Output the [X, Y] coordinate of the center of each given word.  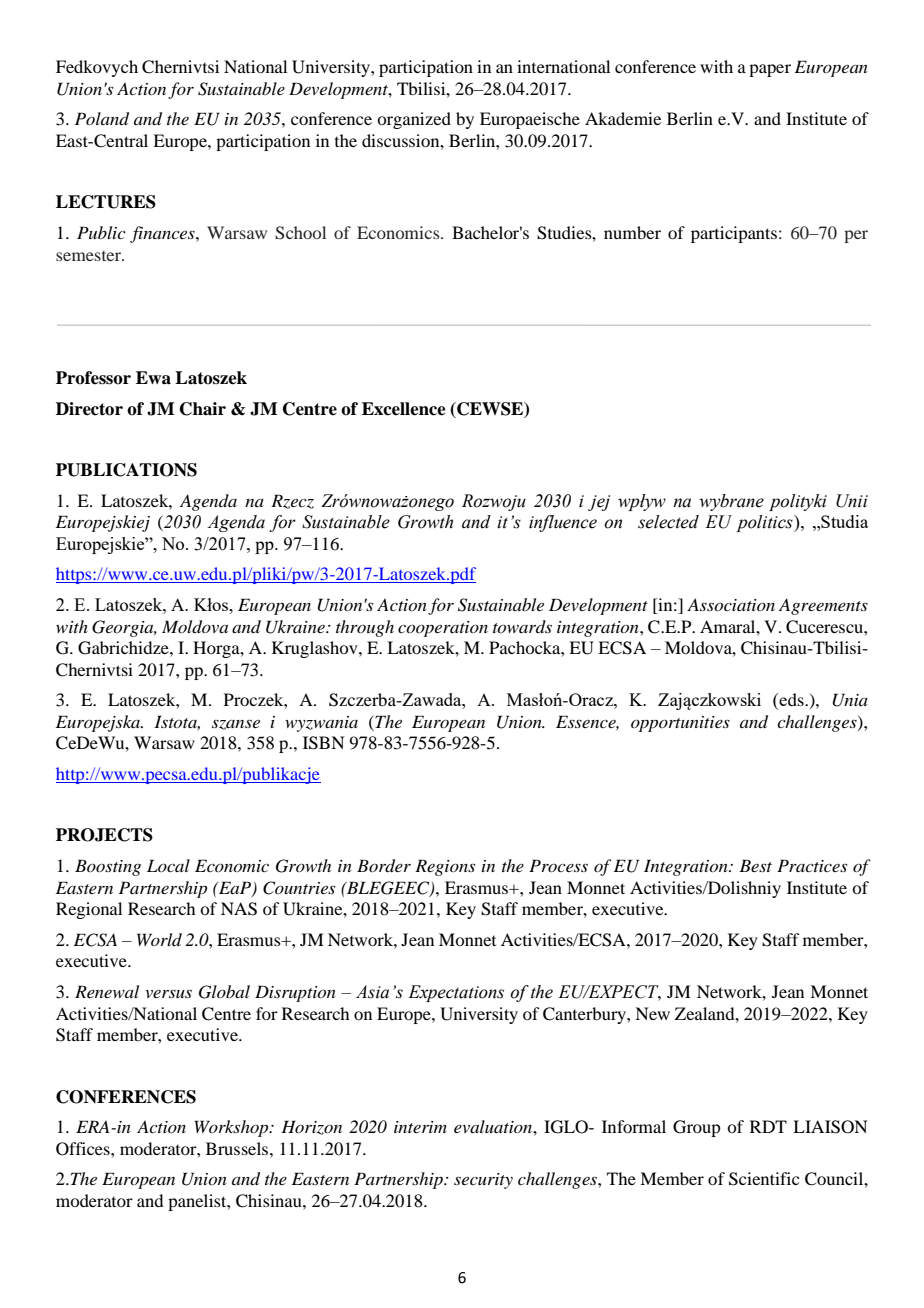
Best [755, 865]
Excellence [404, 409]
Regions [445, 867]
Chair [203, 409]
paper [770, 70]
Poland [102, 119]
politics [765, 523]
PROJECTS [104, 835]
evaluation [494, 1126]
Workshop [232, 1128]
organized [414, 120]
